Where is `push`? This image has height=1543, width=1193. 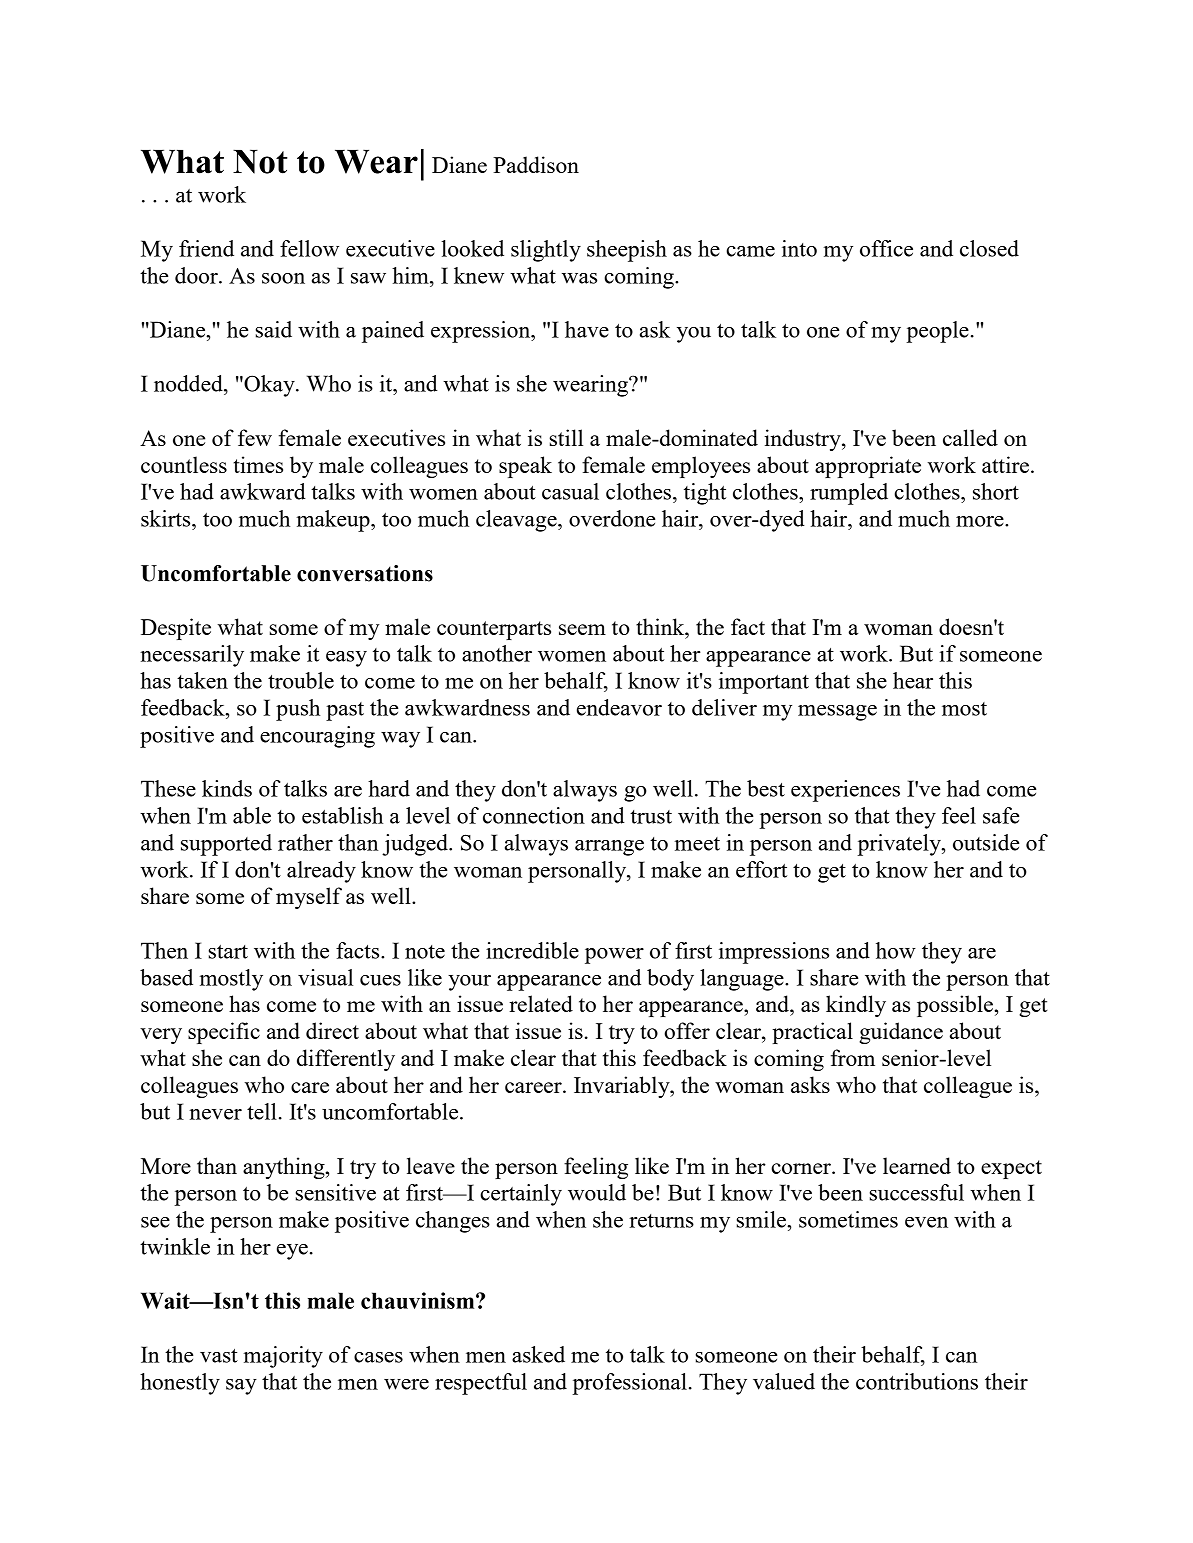
push is located at coordinates (298, 710).
